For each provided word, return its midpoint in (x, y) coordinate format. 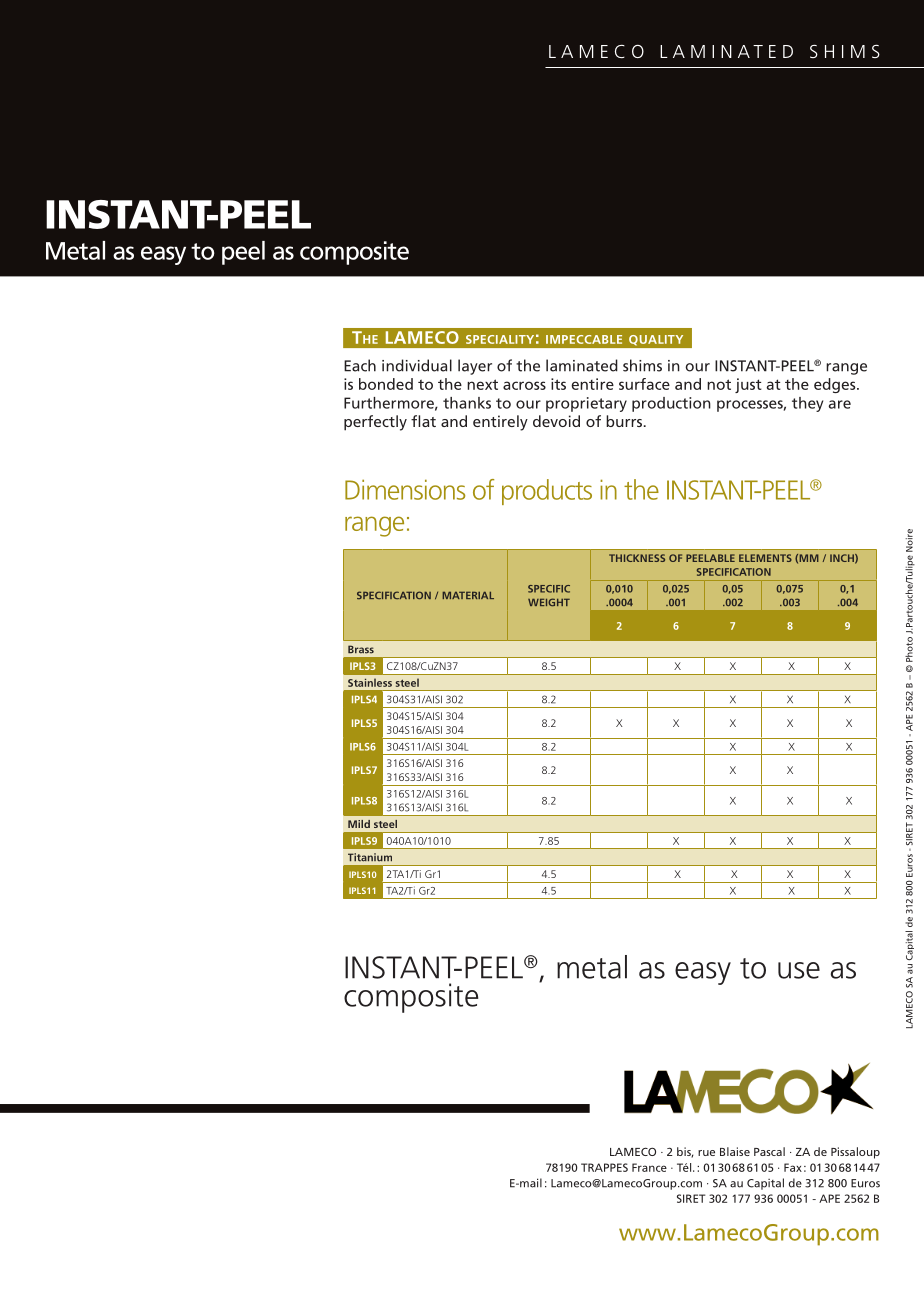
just (748, 385)
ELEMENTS (765, 558)
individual (417, 365)
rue (706, 1153)
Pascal (769, 1151)
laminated (582, 365)
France (649, 1167)
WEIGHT (549, 602)
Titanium (370, 857)
